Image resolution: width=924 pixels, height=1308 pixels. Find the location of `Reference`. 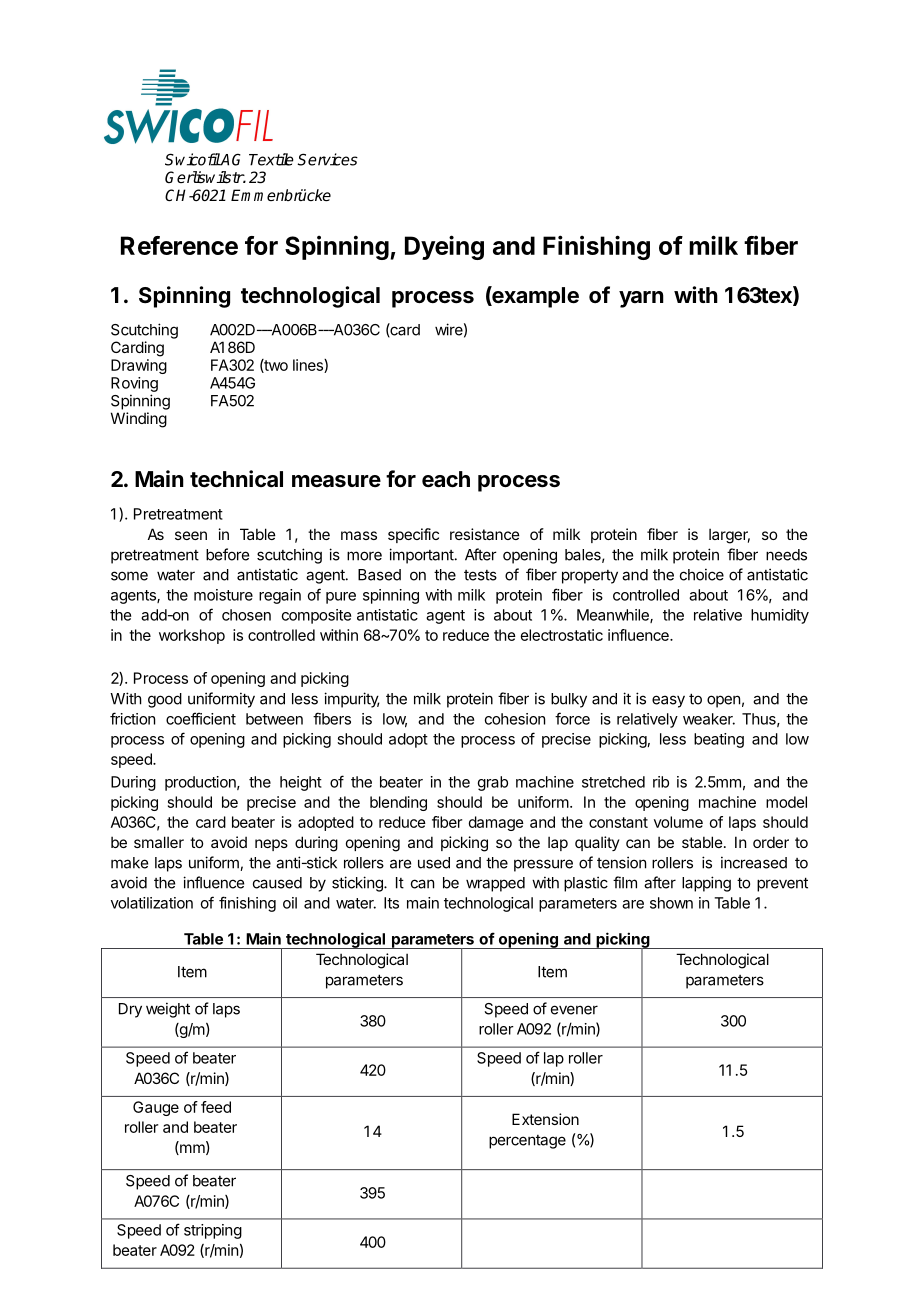

Reference is located at coordinates (179, 245).
